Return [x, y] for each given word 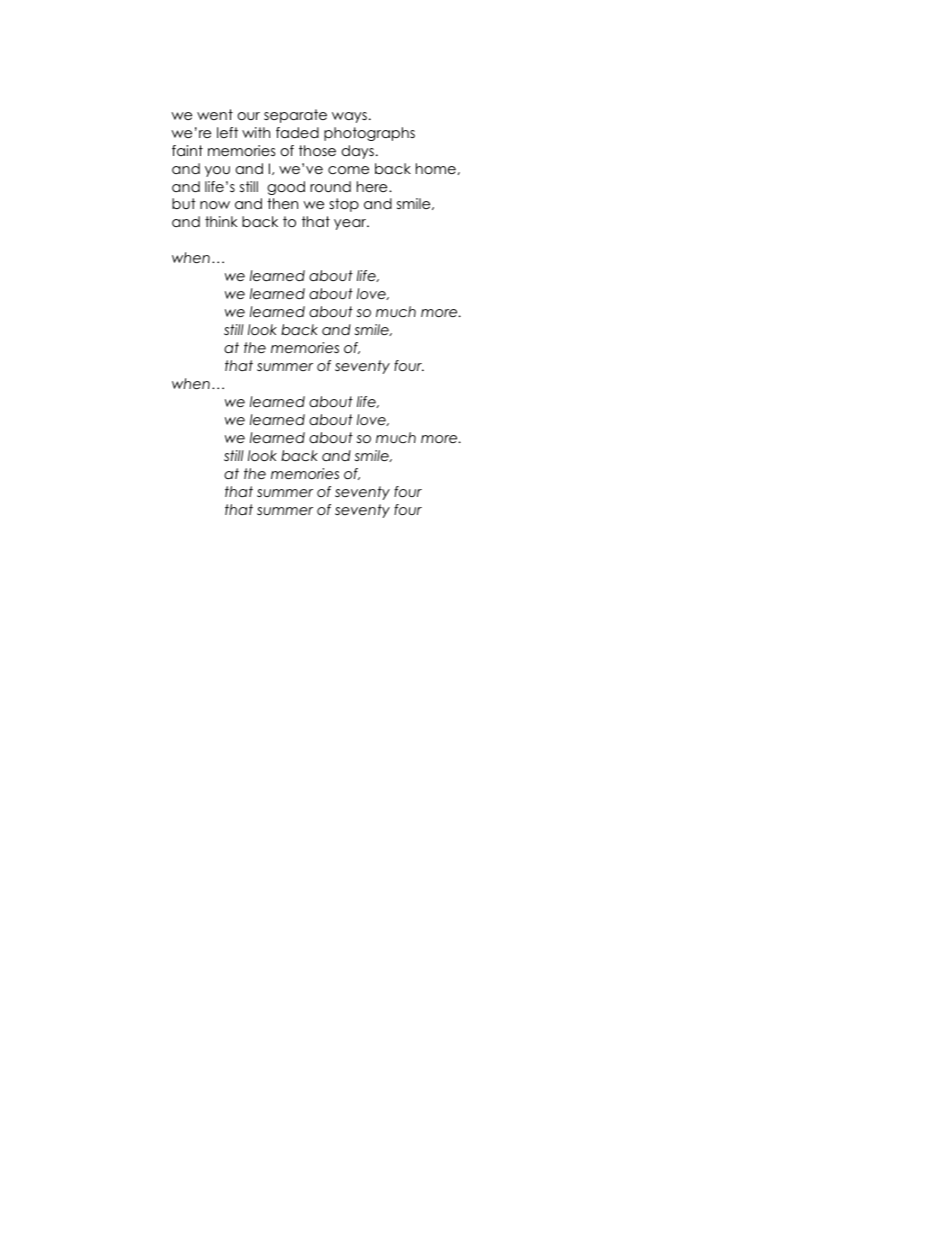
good [286, 188]
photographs [369, 134]
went [215, 114]
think [221, 221]
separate [295, 116]
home [436, 168]
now [215, 205]
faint [187, 150]
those [317, 150]
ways [349, 117]
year [351, 224]
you [217, 171]
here [373, 186]
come [348, 170]
